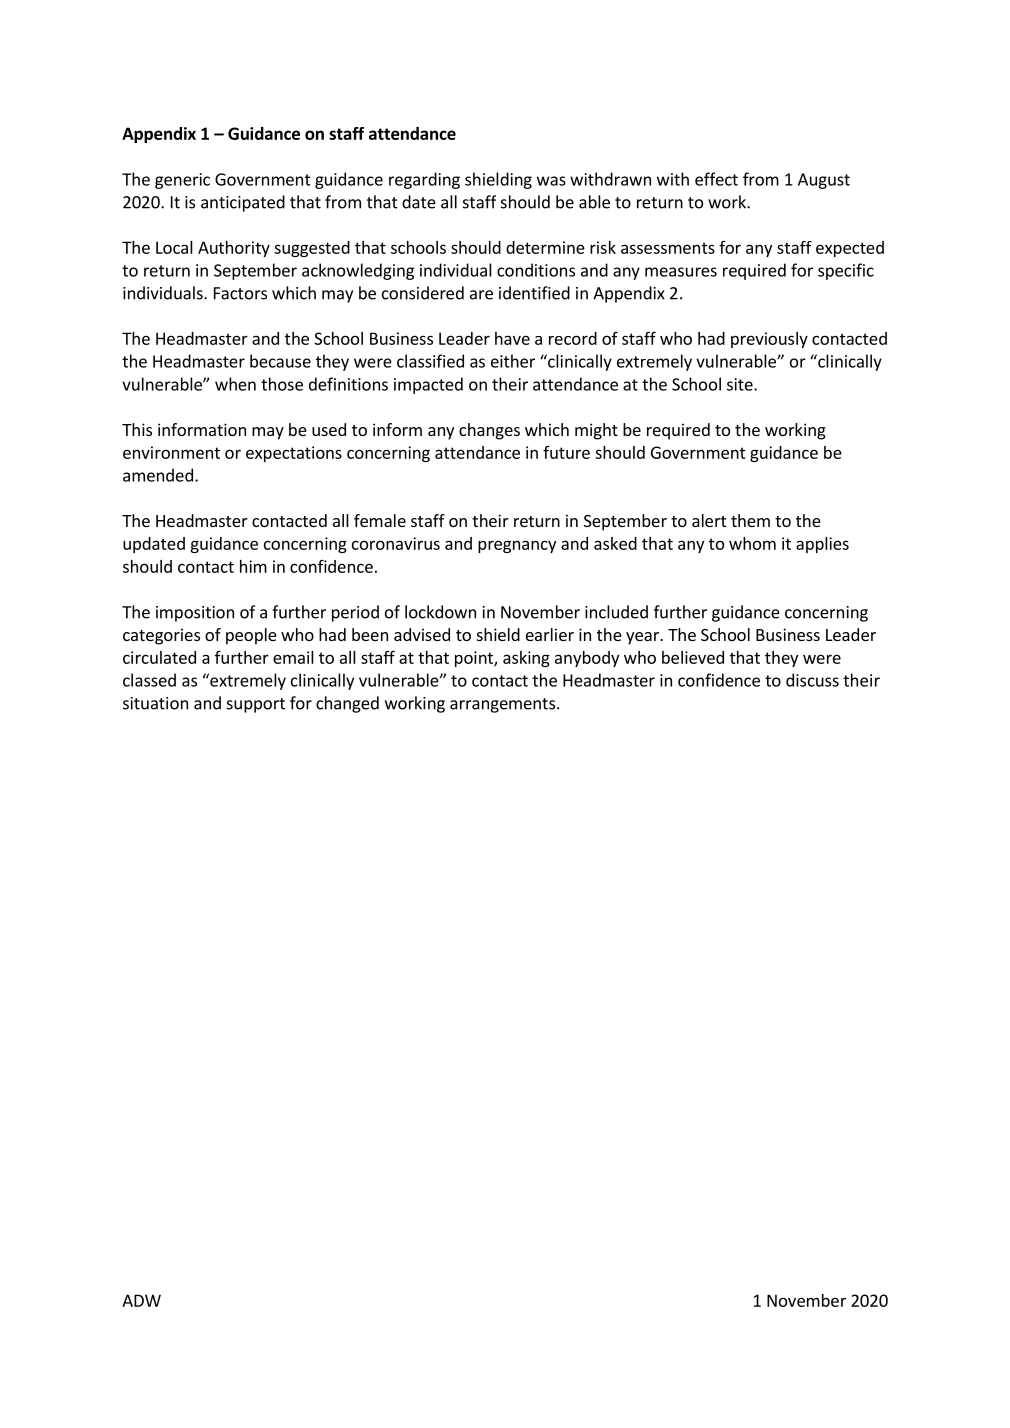 The height and width of the screenshot is (1428, 1010). I want to click on believed, so click(693, 657).
